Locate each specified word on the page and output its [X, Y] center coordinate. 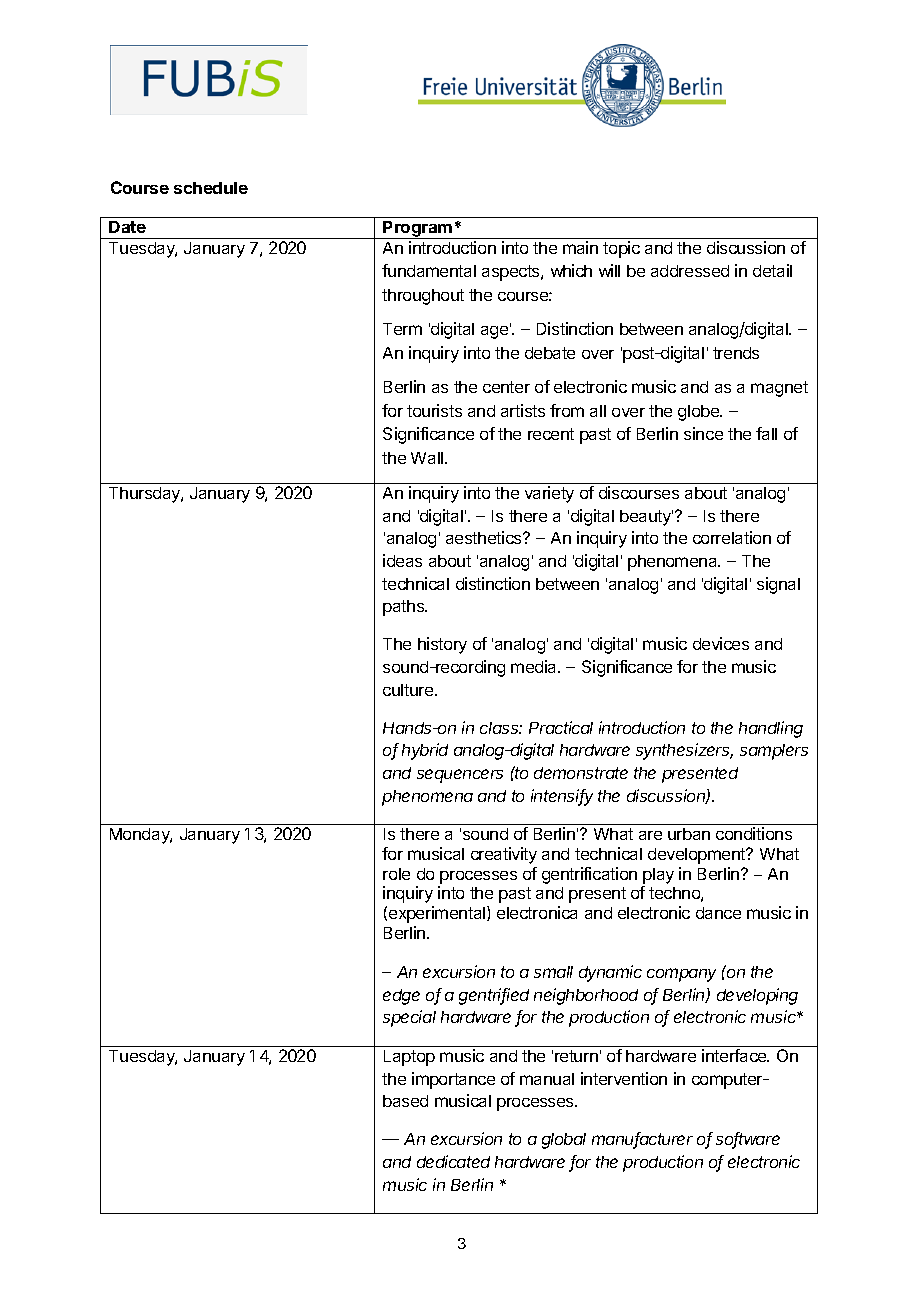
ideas [402, 560]
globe [700, 413]
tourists [434, 410]
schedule [211, 188]
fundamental [429, 270]
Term [402, 329]
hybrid [425, 751]
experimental [438, 914]
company [681, 975]
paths [404, 608]
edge [401, 997]
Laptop [409, 1058]
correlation [732, 537]
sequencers [460, 776]
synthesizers [684, 751]
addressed [690, 271]
